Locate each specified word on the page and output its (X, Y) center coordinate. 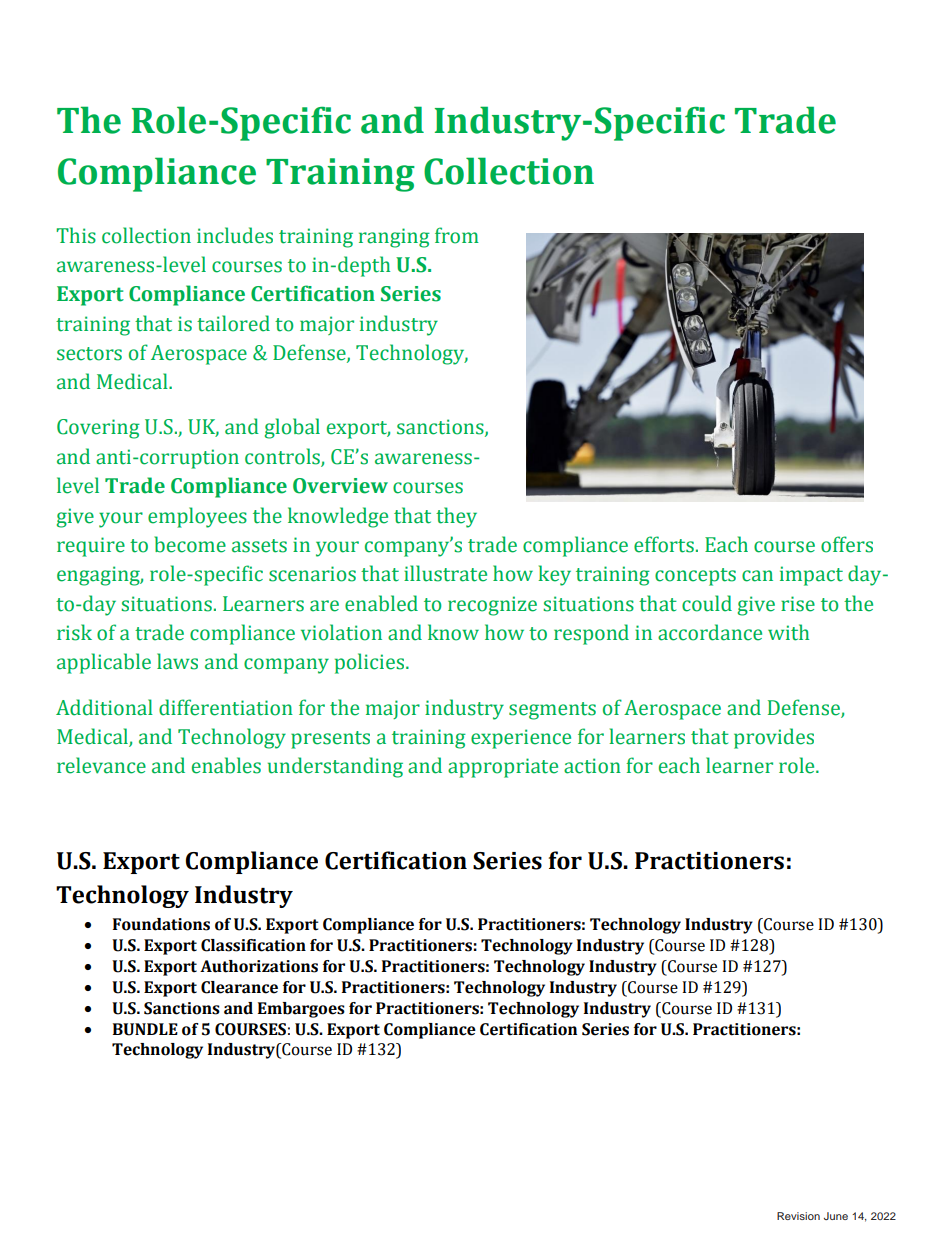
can (757, 576)
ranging (394, 238)
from (457, 235)
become (190, 544)
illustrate (445, 573)
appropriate (503, 768)
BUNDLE (145, 1029)
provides (774, 738)
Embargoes (301, 1010)
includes (235, 235)
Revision (798, 1216)
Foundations (161, 924)
